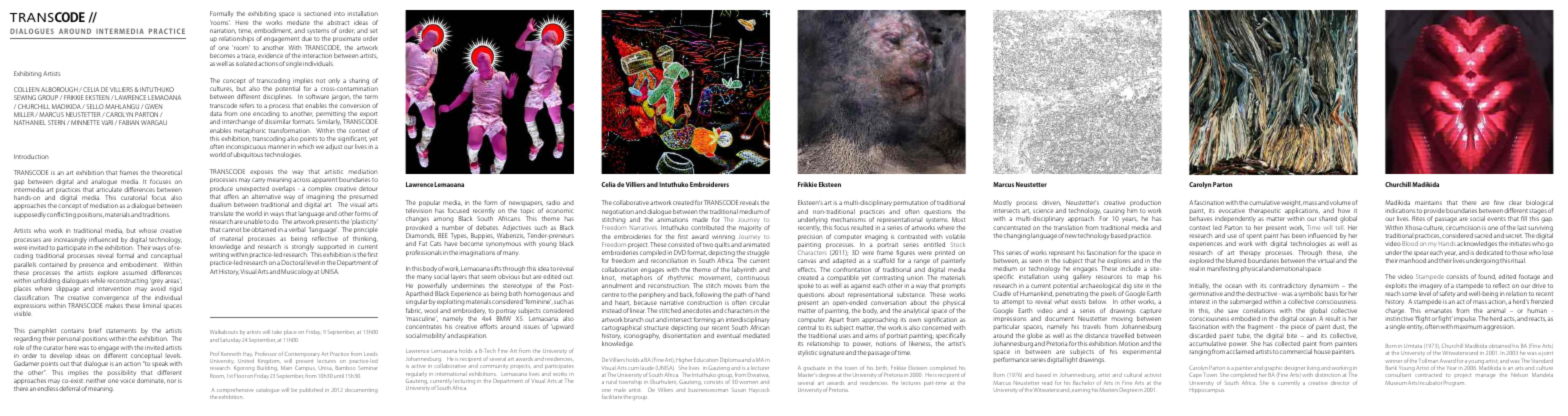 The width and height of the document is (1568, 416). I want to click on volume, so click(1340, 202).
